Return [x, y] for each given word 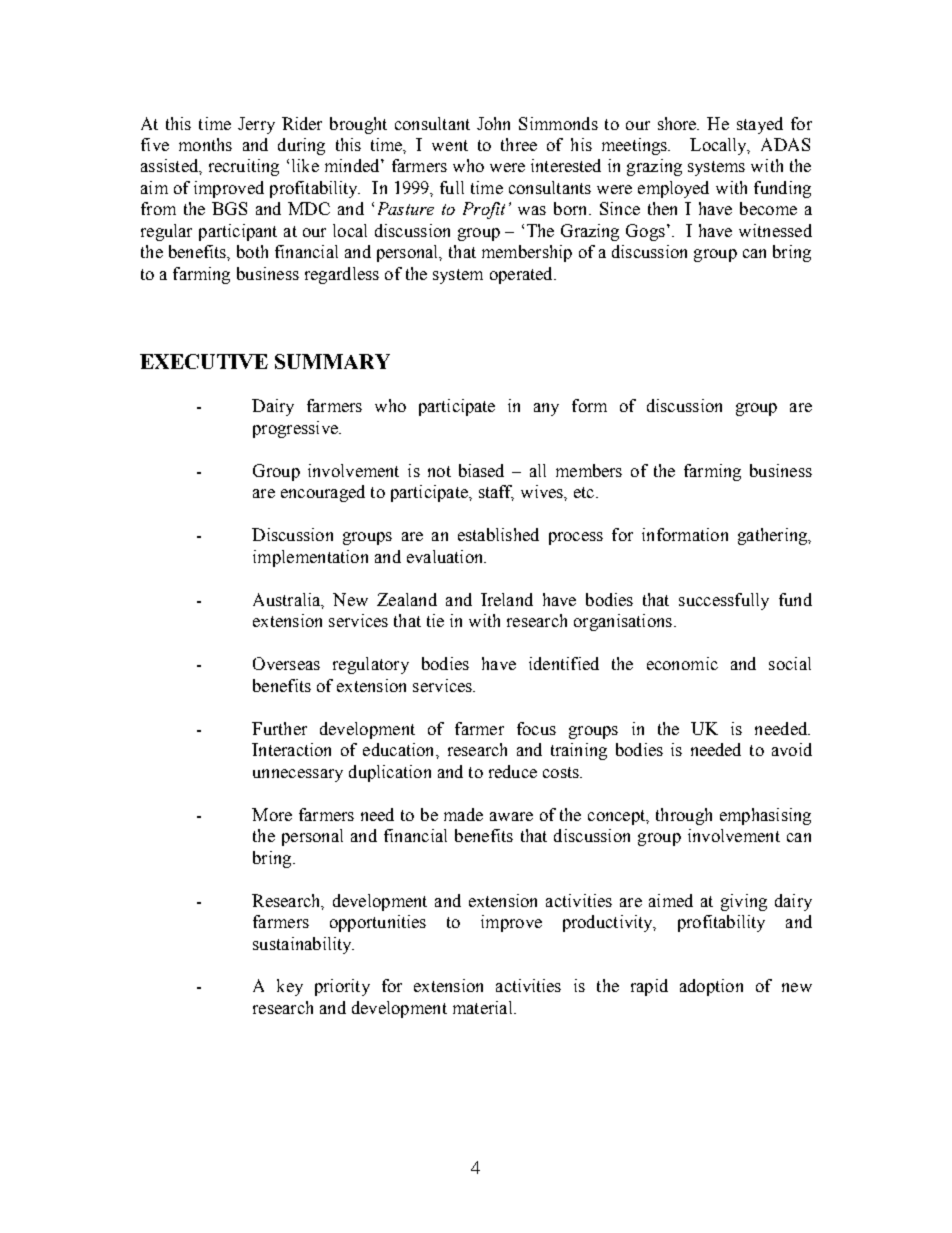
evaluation [446, 556]
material [484, 1007]
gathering [774, 536]
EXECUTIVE [204, 361]
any [546, 409]
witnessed [775, 230]
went [450, 145]
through [684, 816]
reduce [513, 771]
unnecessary [298, 775]
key [290, 987]
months [205, 144]
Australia [288, 600]
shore [678, 123]
